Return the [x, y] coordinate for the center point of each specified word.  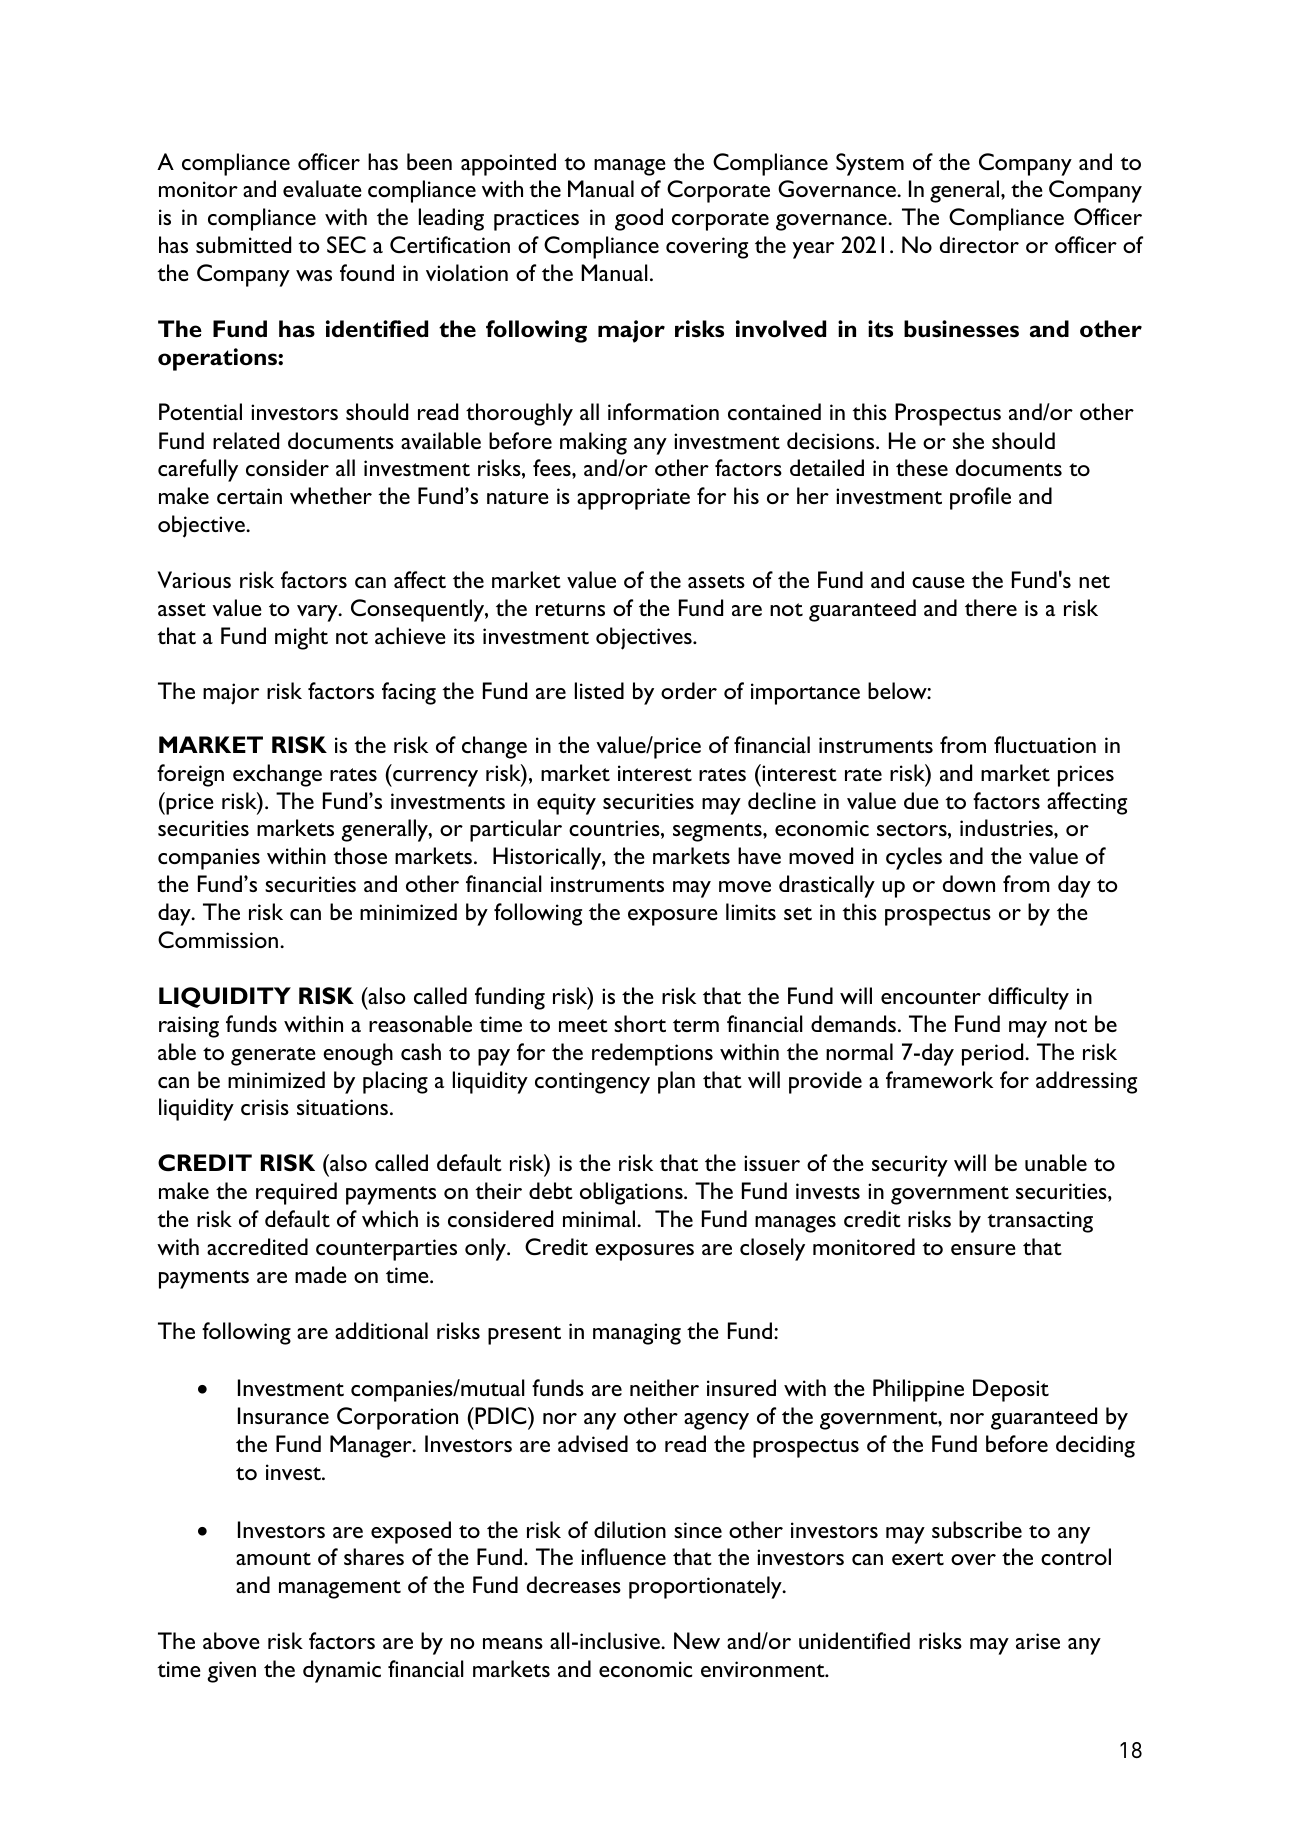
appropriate [633, 499]
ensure [983, 1249]
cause [938, 582]
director [979, 244]
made [321, 1274]
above [231, 1640]
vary [318, 613]
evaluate [322, 188]
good [639, 219]
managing [637, 1334]
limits [751, 911]
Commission [219, 939]
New [697, 1640]
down [969, 883]
